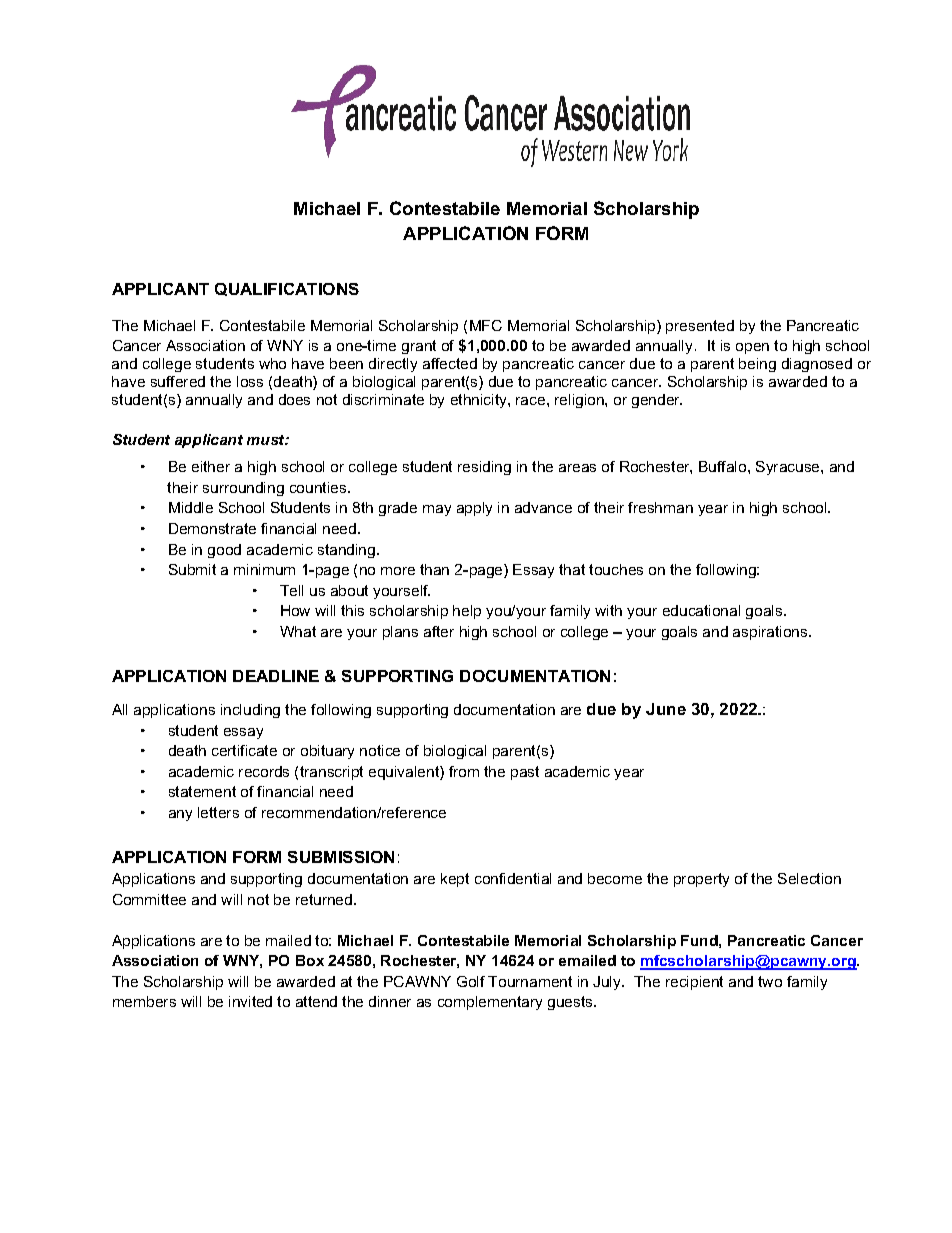 The height and width of the screenshot is (1233, 952). Describe the element at coordinates (419, 347) in the screenshot. I see `grant` at that location.
